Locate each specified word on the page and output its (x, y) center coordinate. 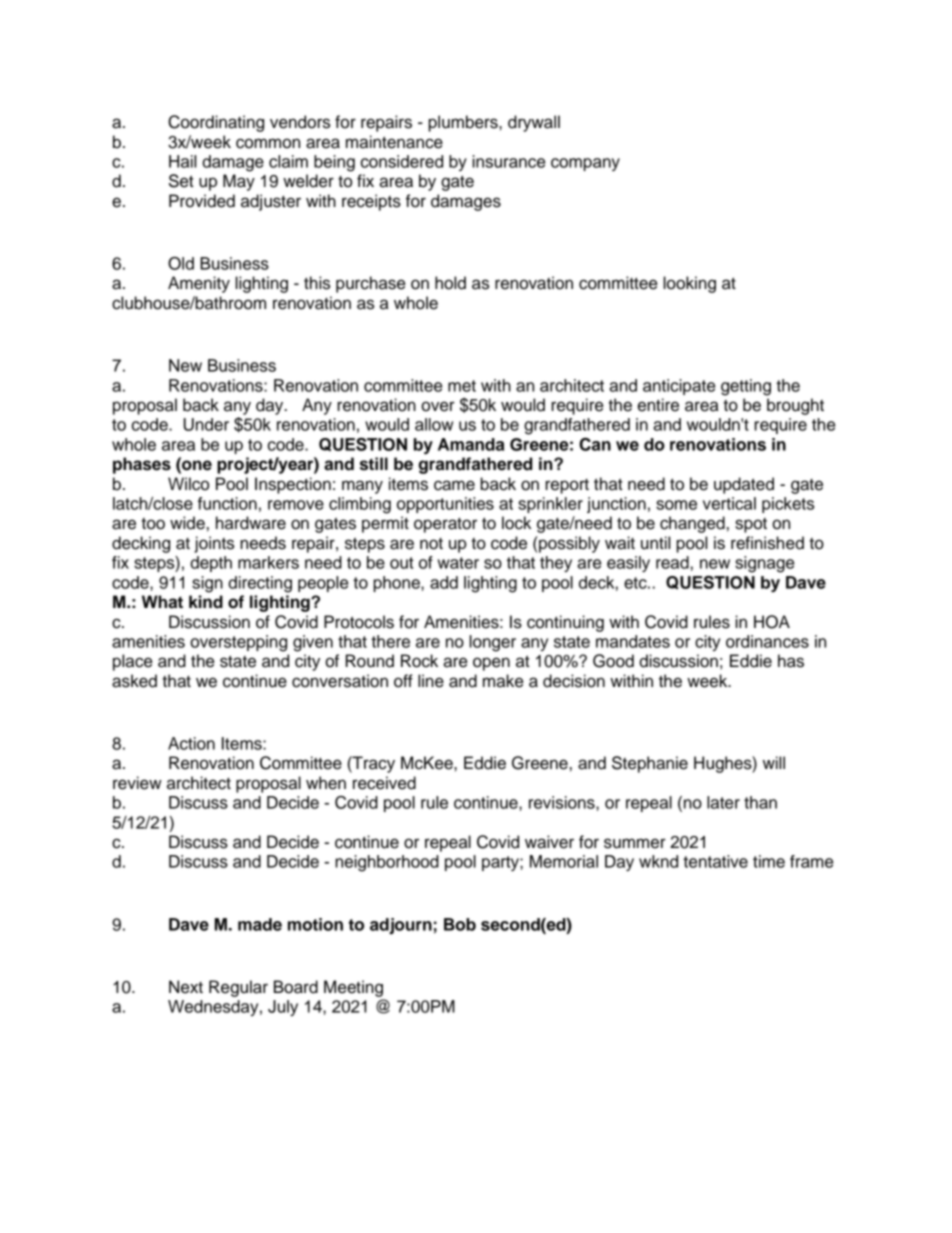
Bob (460, 924)
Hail (182, 161)
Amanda (471, 444)
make (503, 681)
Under (206, 424)
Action (191, 743)
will (774, 762)
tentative (715, 861)
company (585, 164)
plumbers (464, 123)
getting (746, 387)
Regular (238, 988)
